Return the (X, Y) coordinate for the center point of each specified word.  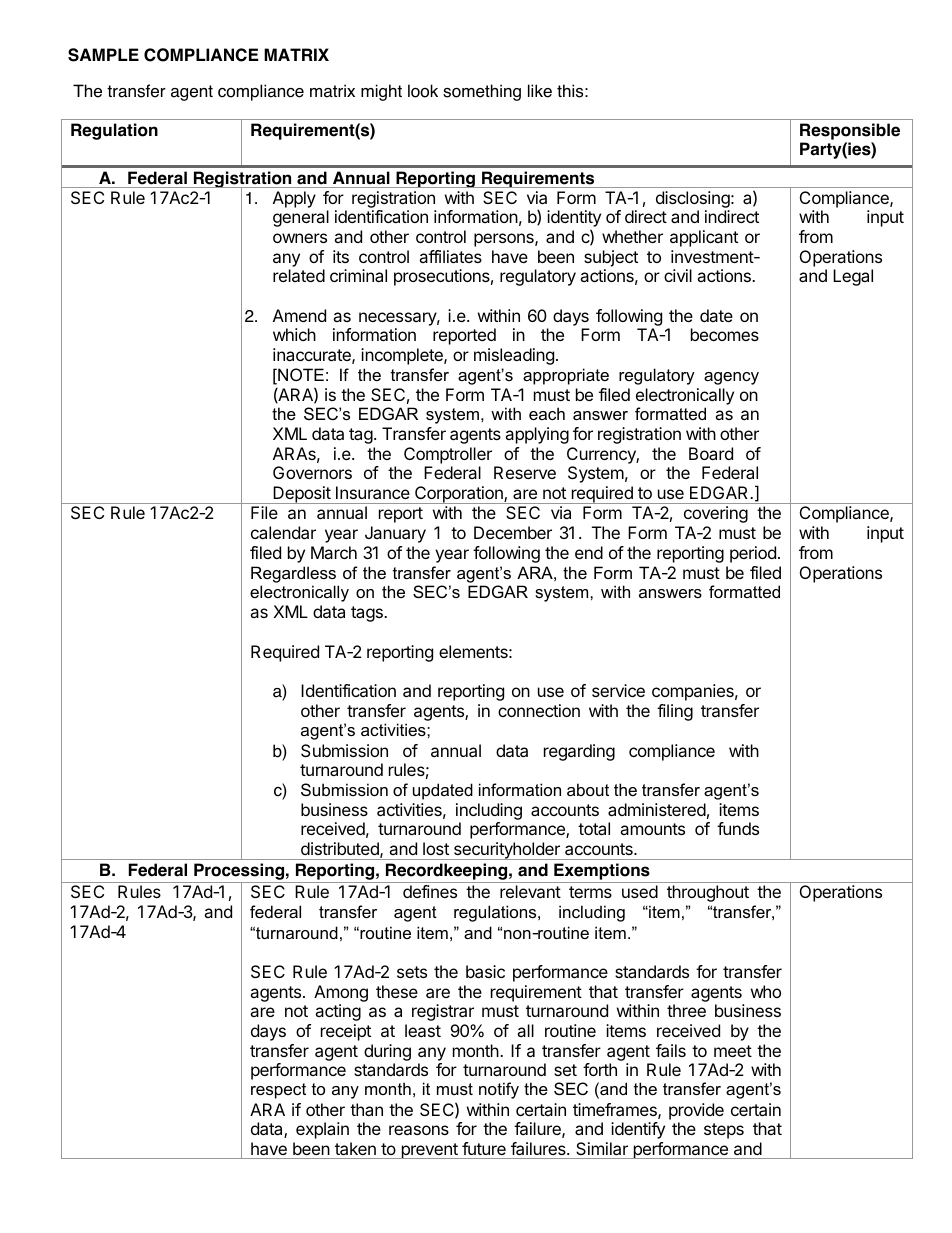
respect (278, 1091)
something (482, 92)
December (513, 532)
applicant (704, 238)
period (753, 554)
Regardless (293, 574)
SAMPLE (103, 55)
